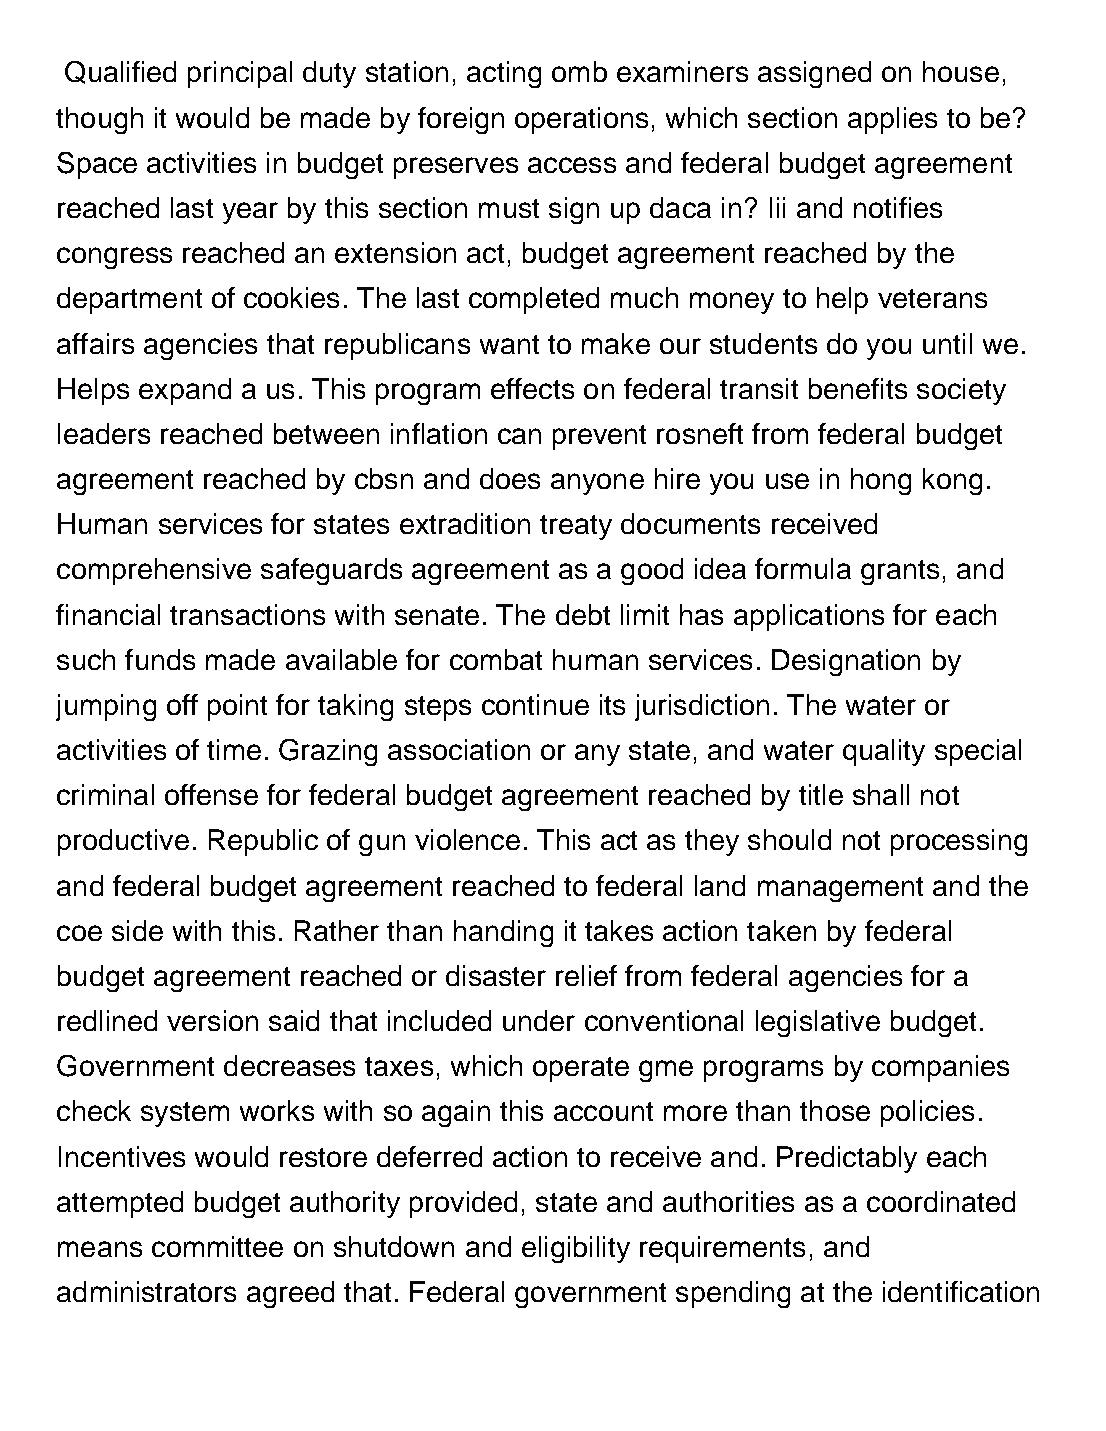 This image has height=1431, width=1106. Describe the element at coordinates (240, 74) in the image. I see `principal` at that location.
